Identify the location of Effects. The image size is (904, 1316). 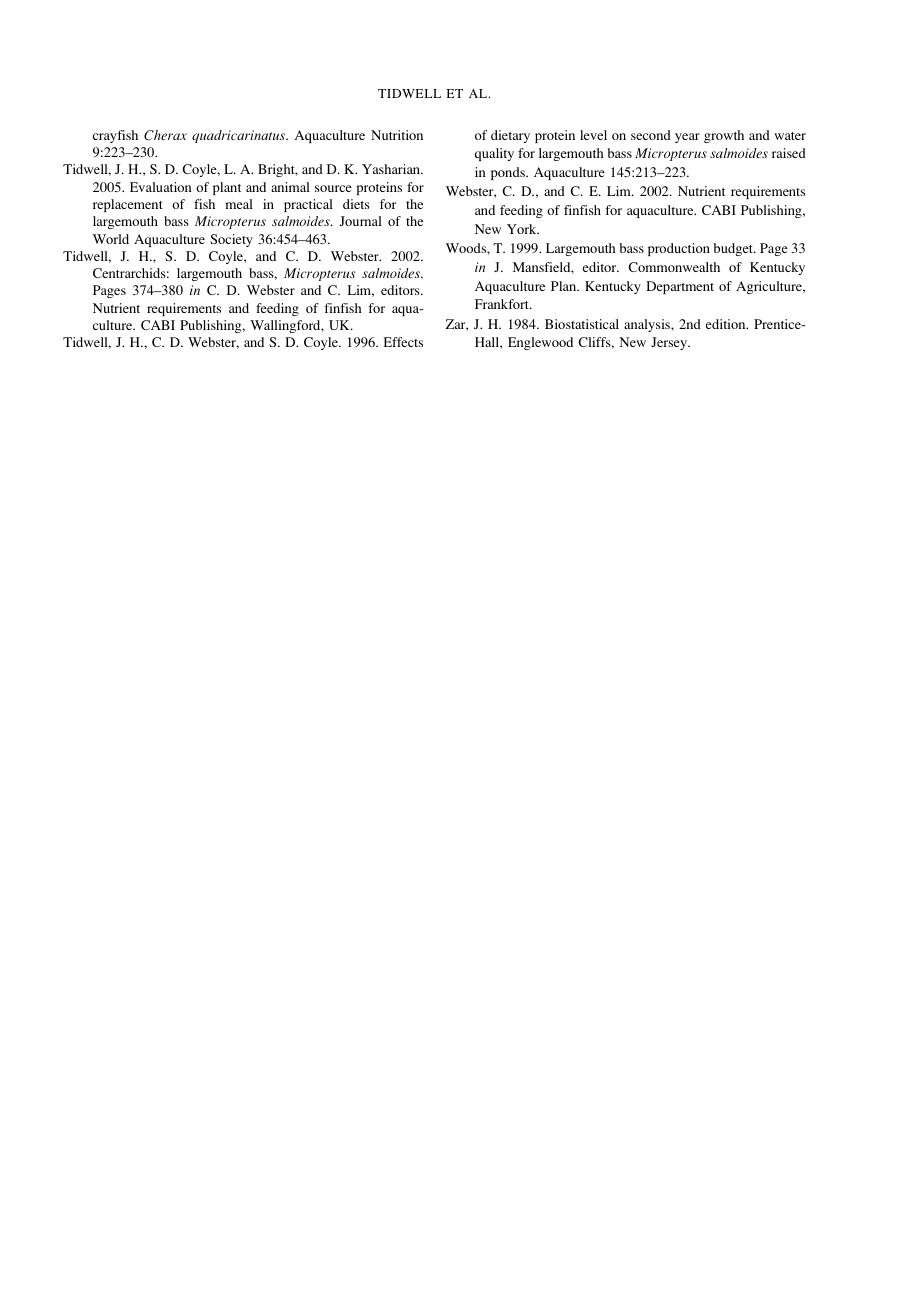
(403, 342).
